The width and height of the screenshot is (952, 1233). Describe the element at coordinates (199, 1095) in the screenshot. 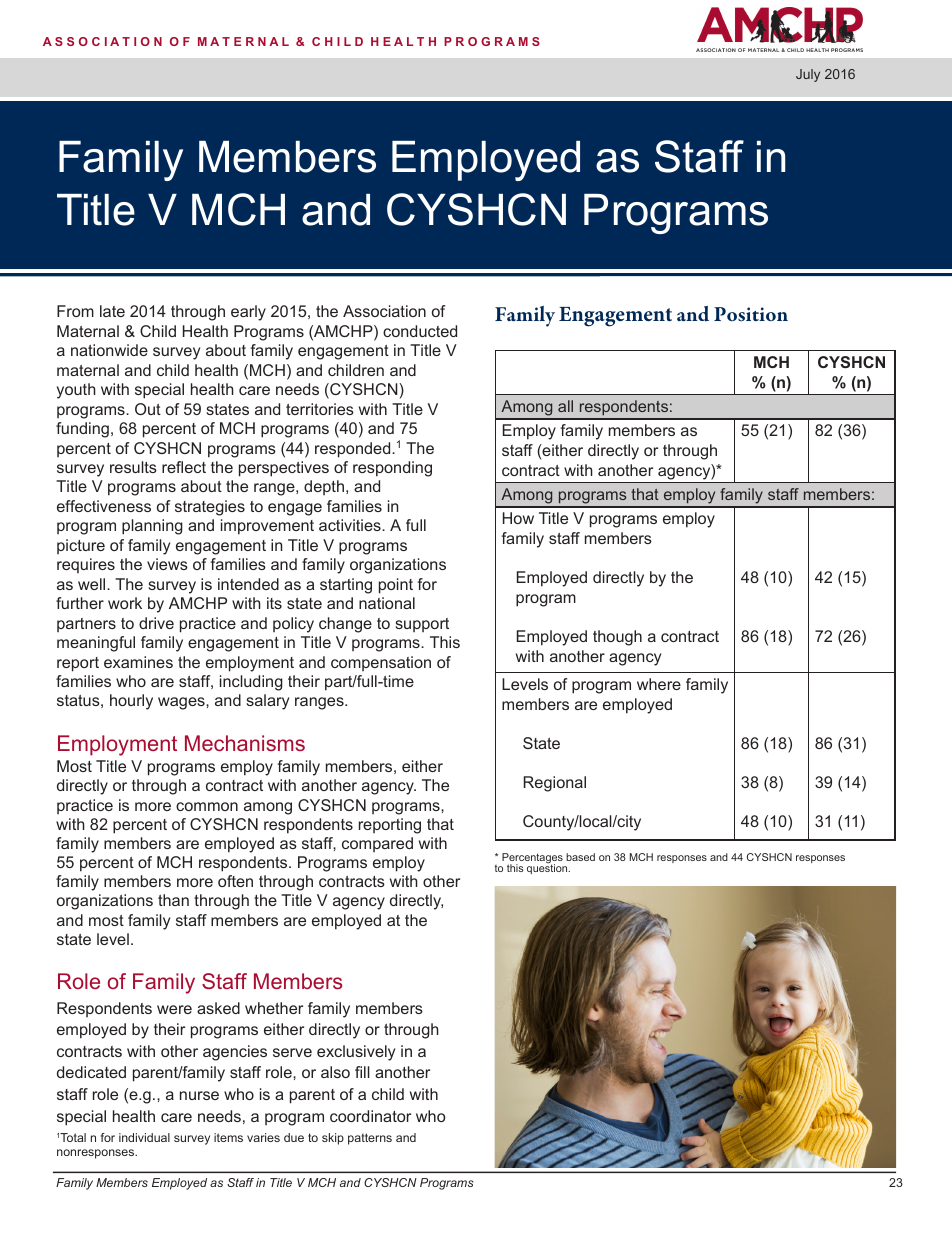

I see `nurse` at that location.
